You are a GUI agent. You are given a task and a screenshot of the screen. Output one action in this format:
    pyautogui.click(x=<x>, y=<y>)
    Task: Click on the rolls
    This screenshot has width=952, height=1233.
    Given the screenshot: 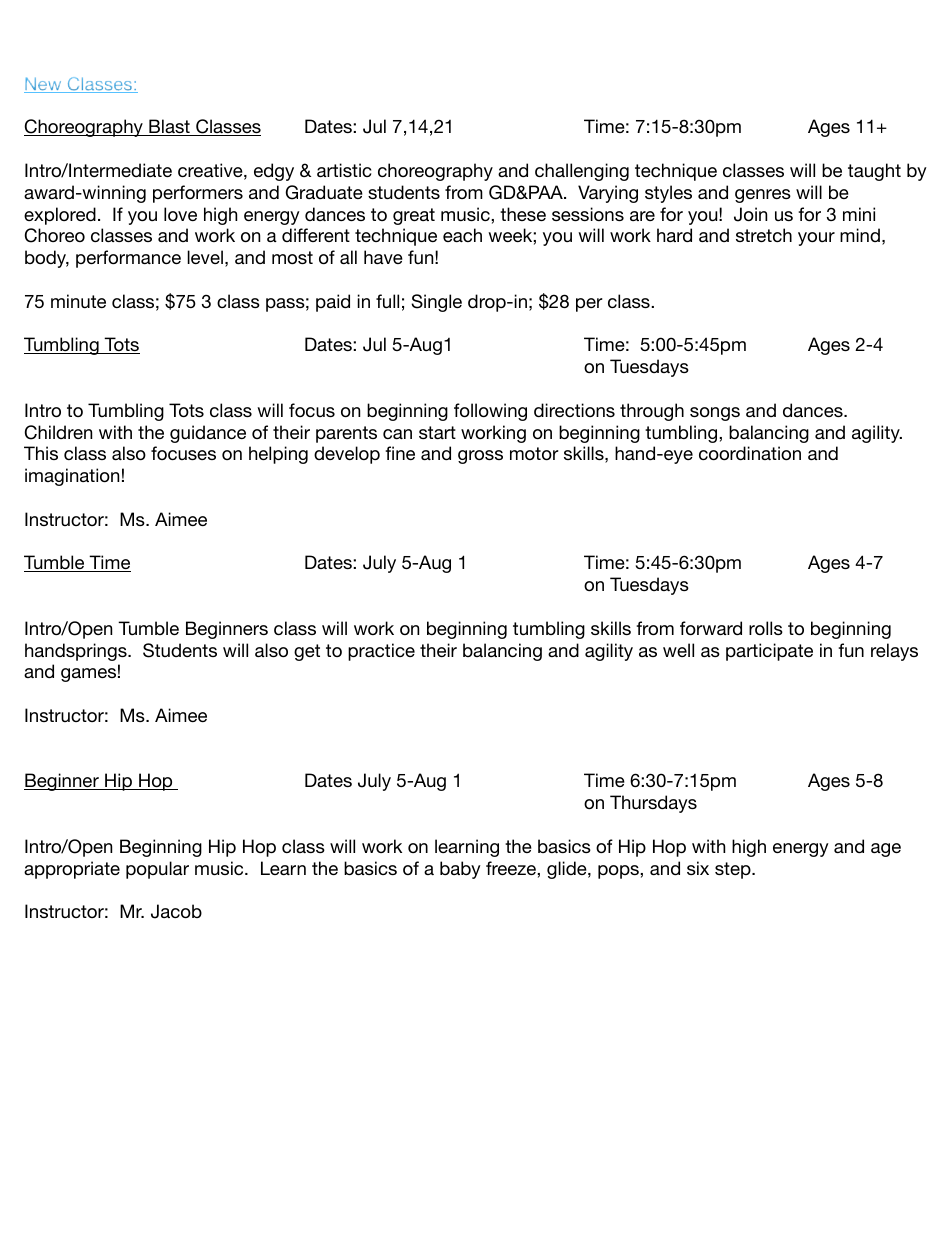 What is the action you would take?
    pyautogui.click(x=766, y=628)
